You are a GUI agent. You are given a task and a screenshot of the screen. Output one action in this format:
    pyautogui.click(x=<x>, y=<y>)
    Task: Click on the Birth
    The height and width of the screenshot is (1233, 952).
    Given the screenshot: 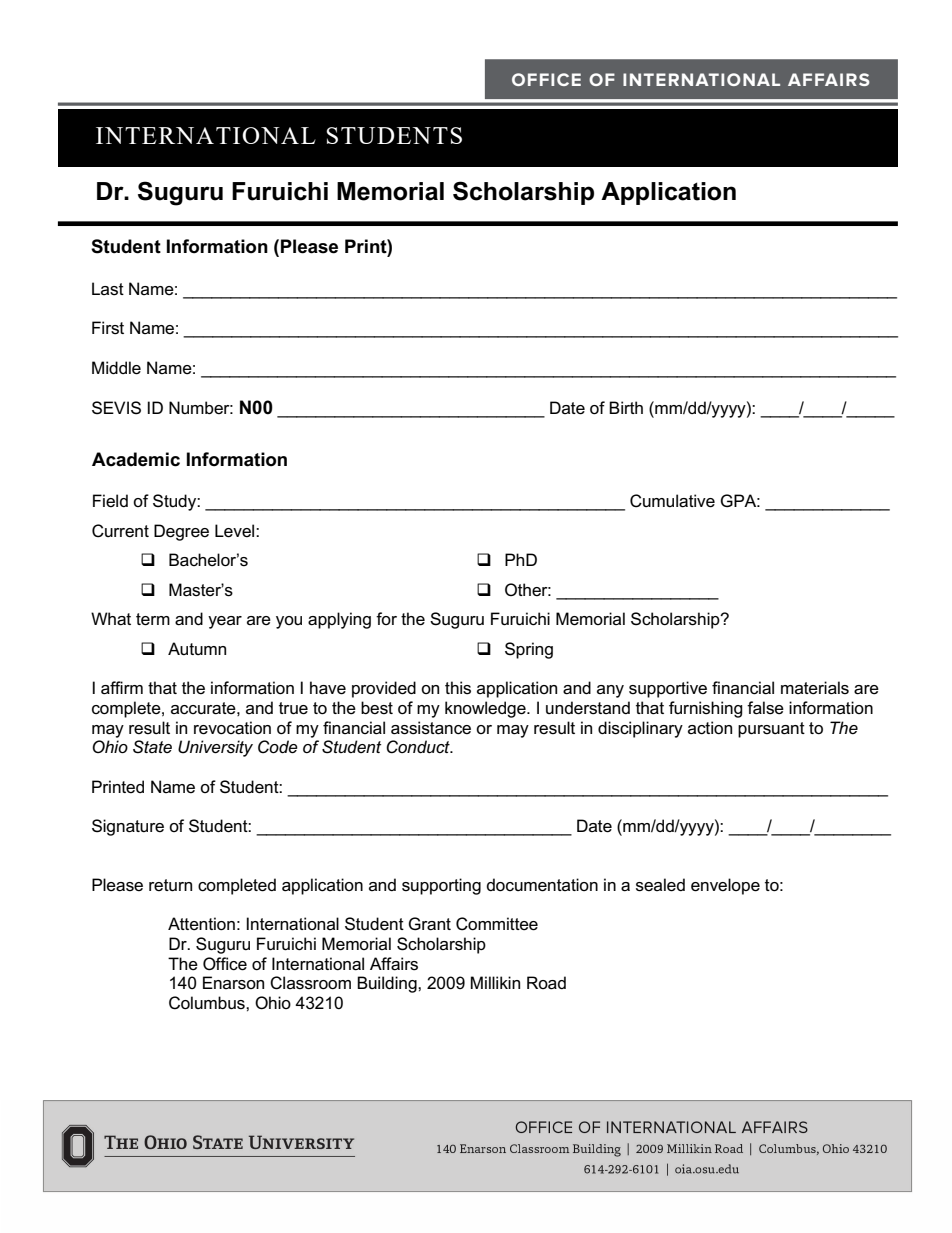 What is the action you would take?
    pyautogui.click(x=626, y=407)
